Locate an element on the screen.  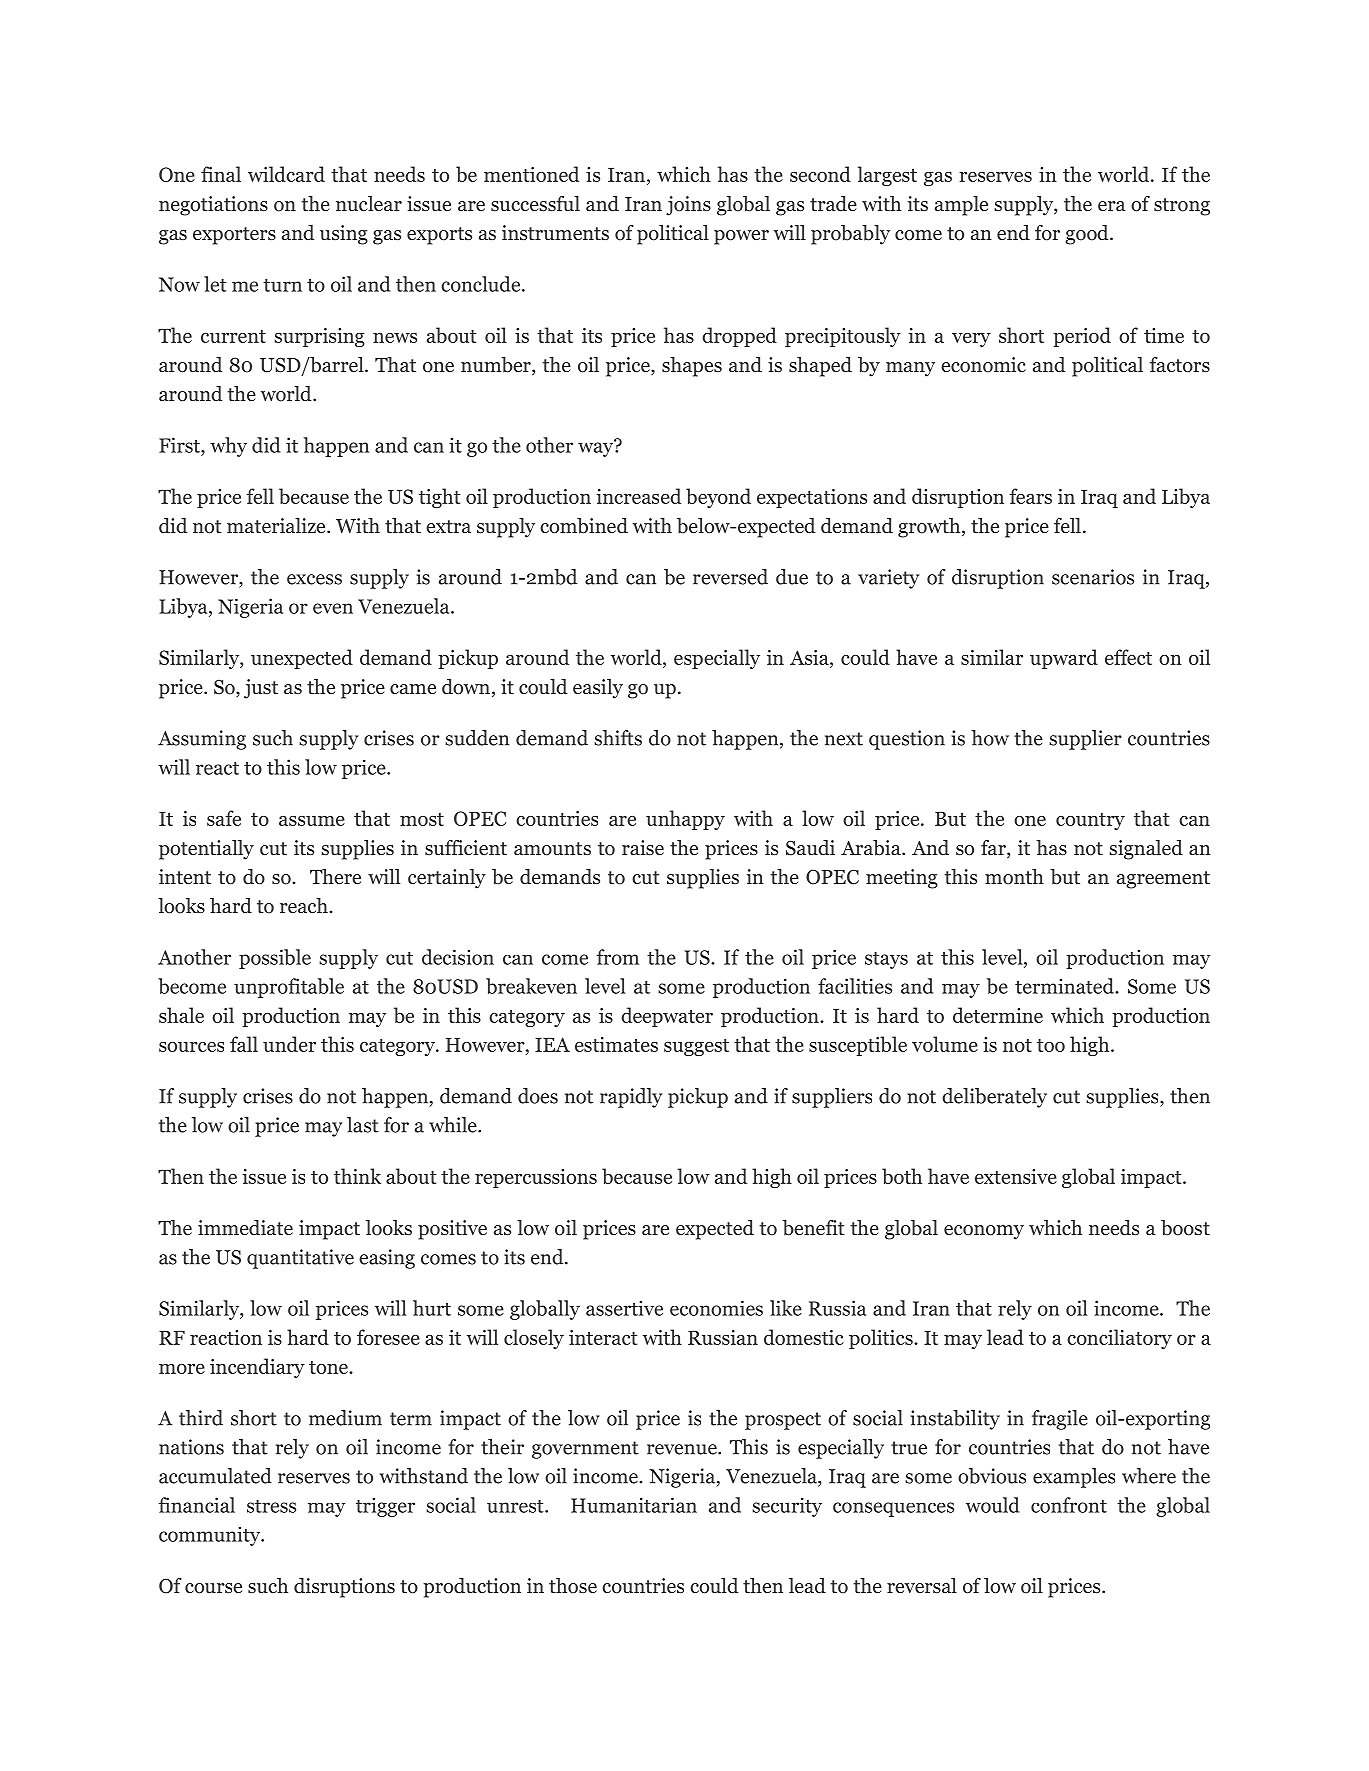
confront is located at coordinates (1069, 1505).
